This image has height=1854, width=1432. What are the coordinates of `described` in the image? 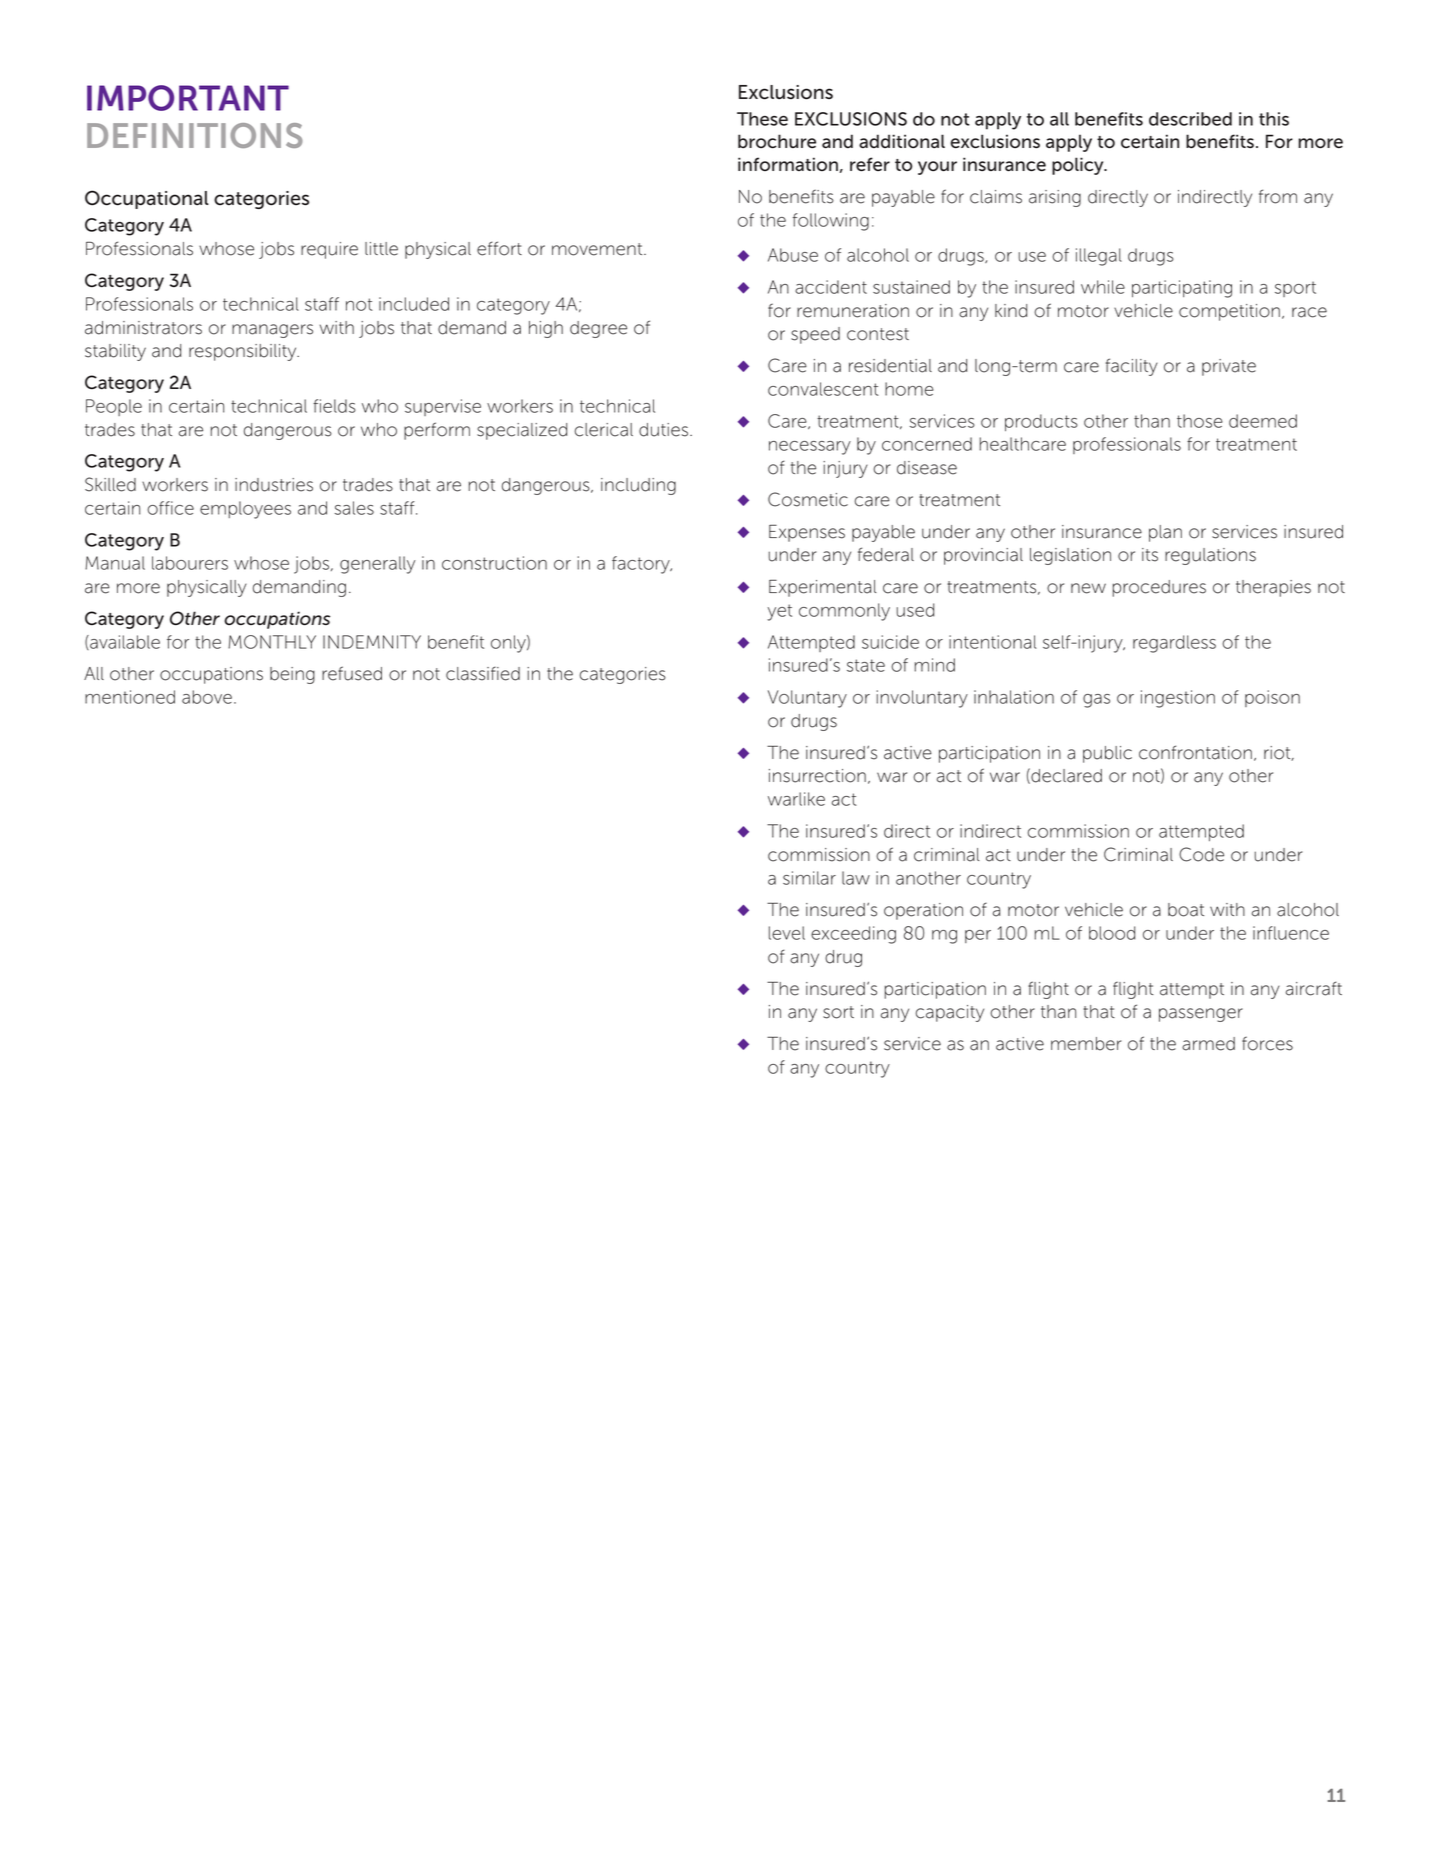 It's located at (1190, 119).
